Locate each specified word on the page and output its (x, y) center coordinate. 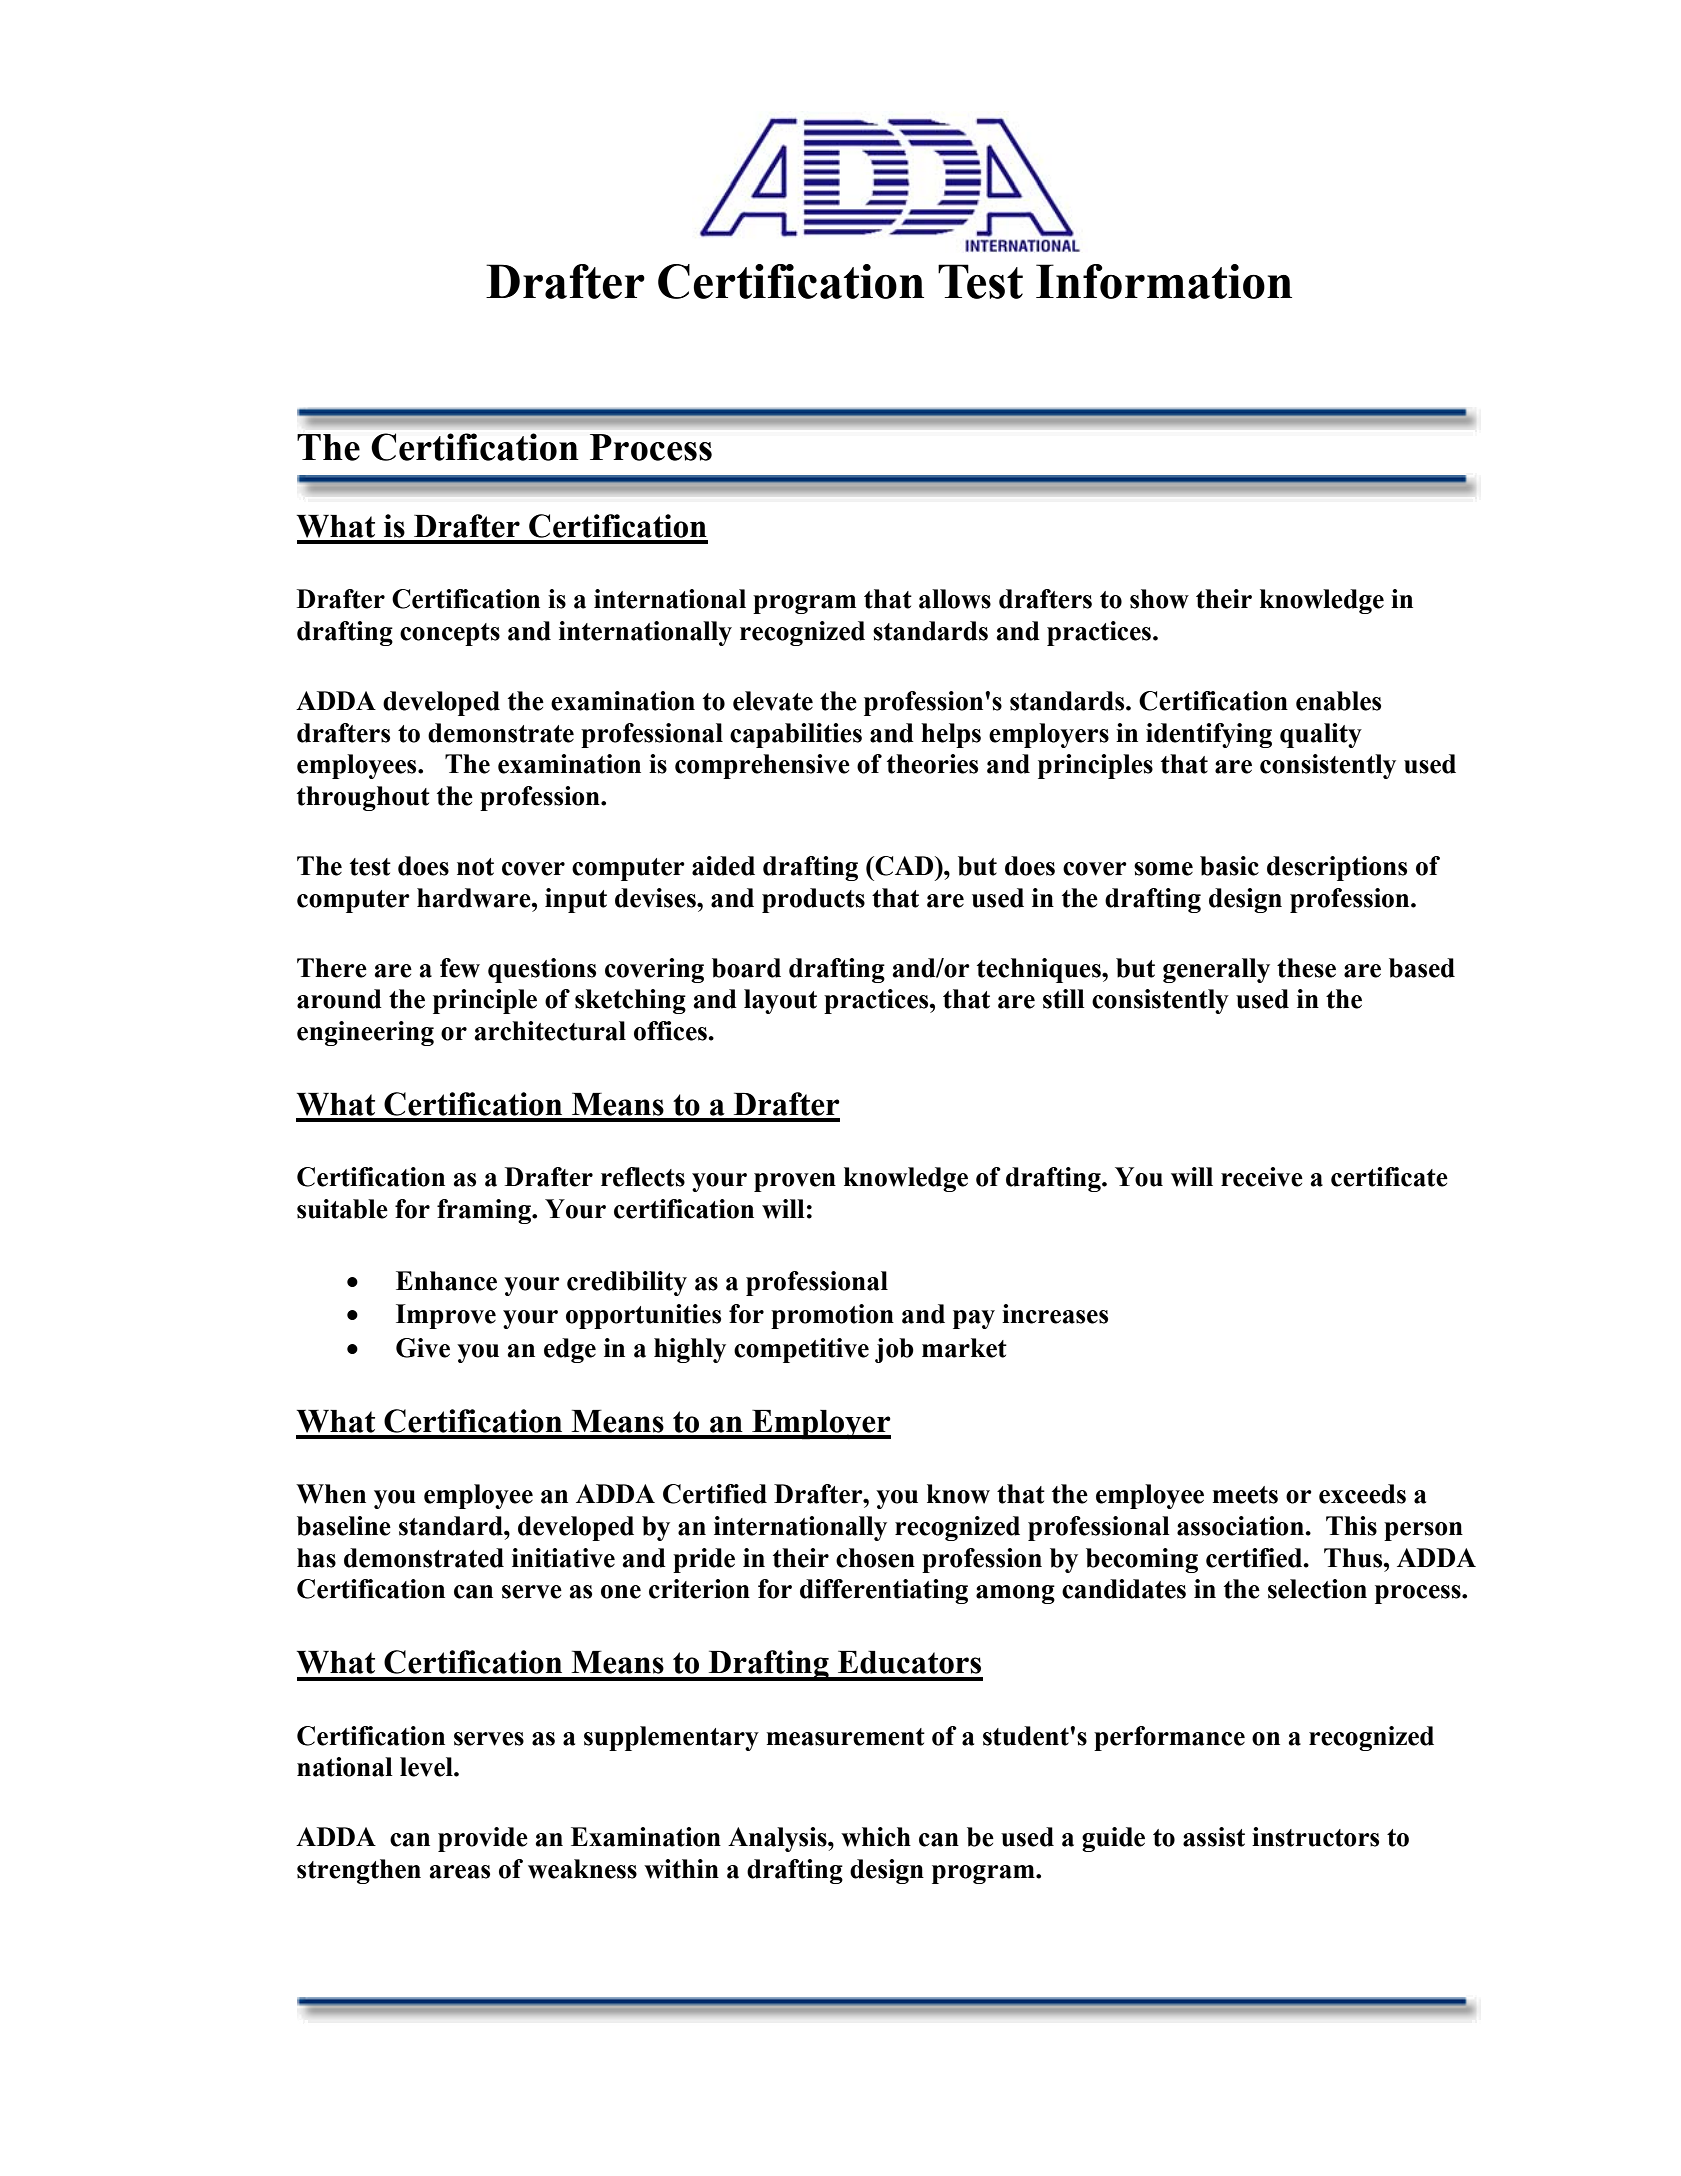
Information (1164, 281)
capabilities (796, 735)
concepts (450, 634)
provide (483, 1839)
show (1159, 599)
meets (1245, 1495)
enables (1338, 701)
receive (1262, 1177)
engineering (365, 1033)
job (894, 1350)
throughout (363, 798)
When (331, 1494)
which (876, 1837)
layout (780, 1001)
